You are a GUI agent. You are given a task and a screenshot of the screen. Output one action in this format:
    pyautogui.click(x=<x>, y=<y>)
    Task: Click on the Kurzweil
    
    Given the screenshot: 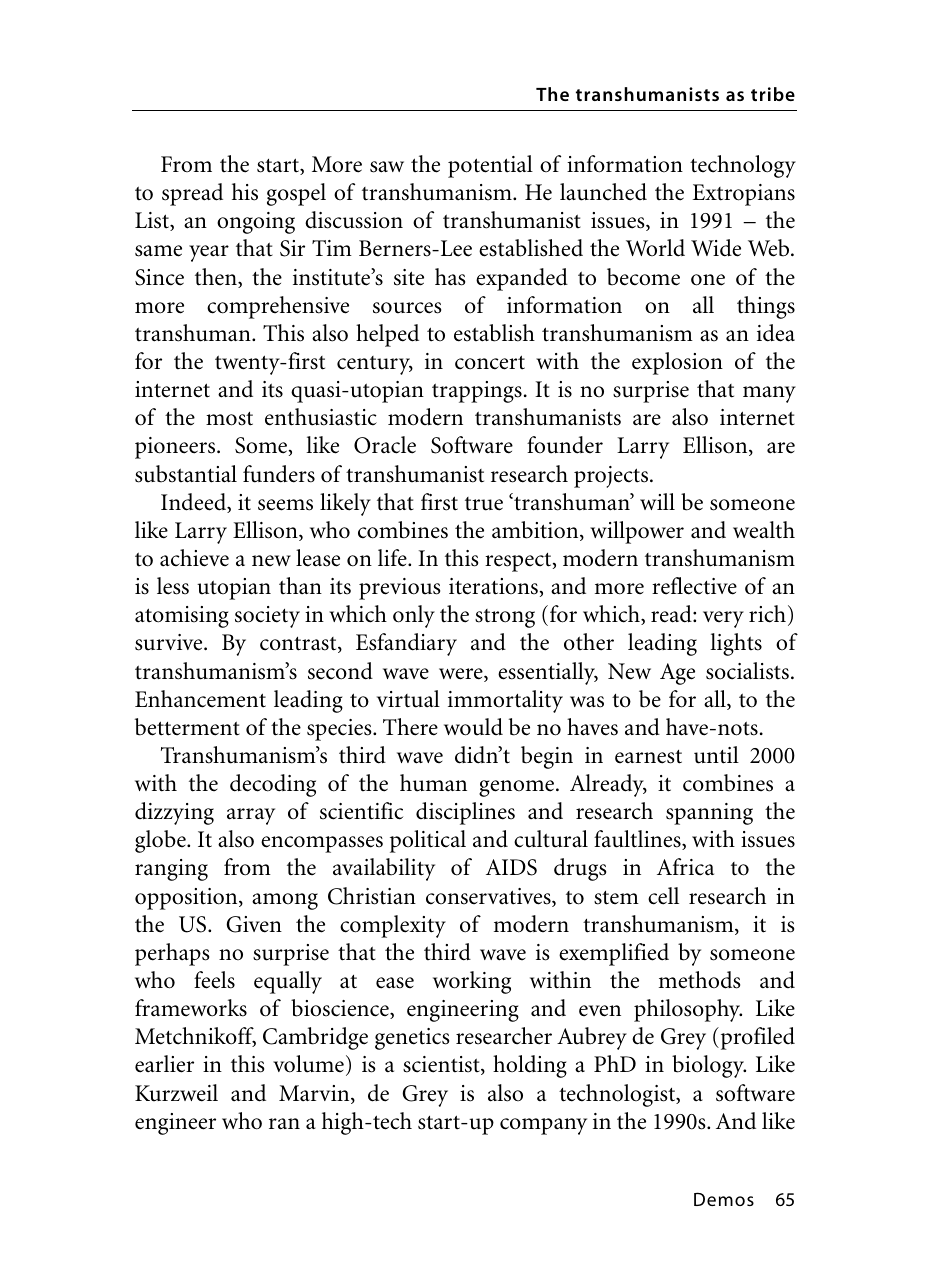 What is the action you would take?
    pyautogui.click(x=176, y=1093)
